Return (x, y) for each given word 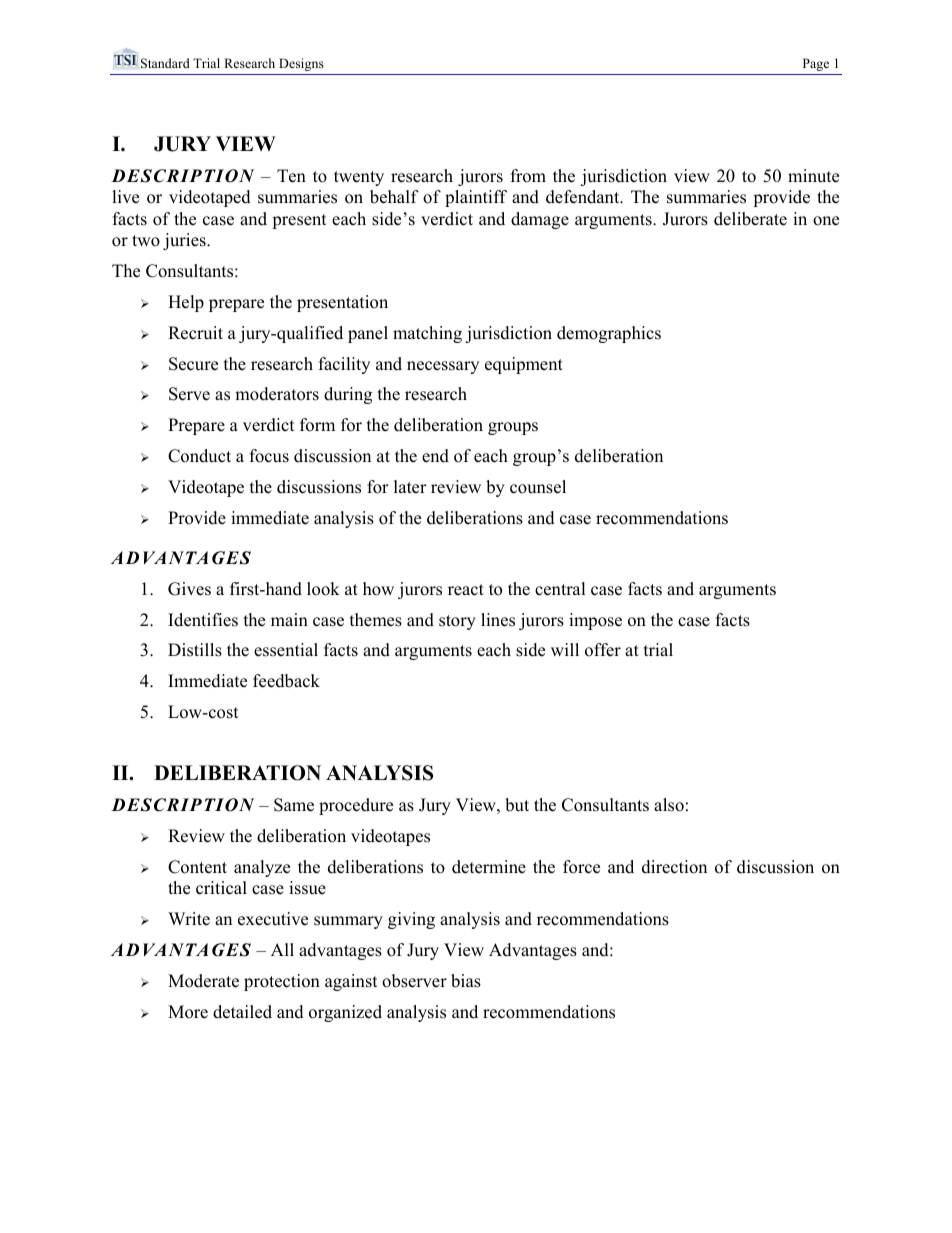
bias (466, 981)
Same (294, 805)
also (669, 805)
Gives (189, 589)
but (517, 805)
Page (816, 64)
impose (595, 621)
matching (427, 334)
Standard (165, 63)
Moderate (203, 981)
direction (674, 867)
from (528, 176)
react (466, 590)
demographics (609, 334)
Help (186, 303)
